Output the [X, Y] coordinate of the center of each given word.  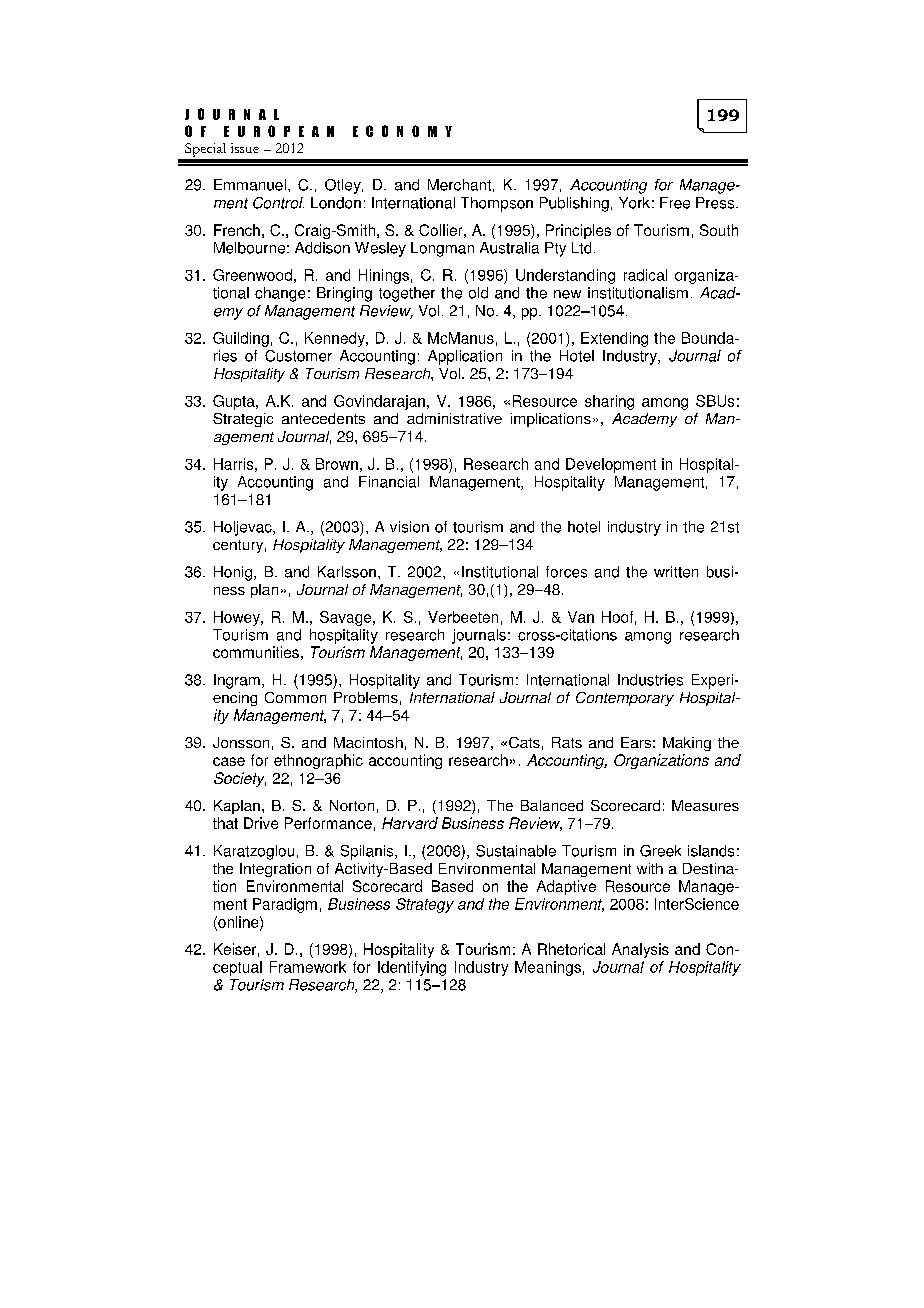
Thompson [497, 204]
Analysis [640, 950]
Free [675, 203]
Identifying [412, 968]
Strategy [425, 905]
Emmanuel [250, 185]
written [676, 572]
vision [409, 527]
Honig [234, 573]
